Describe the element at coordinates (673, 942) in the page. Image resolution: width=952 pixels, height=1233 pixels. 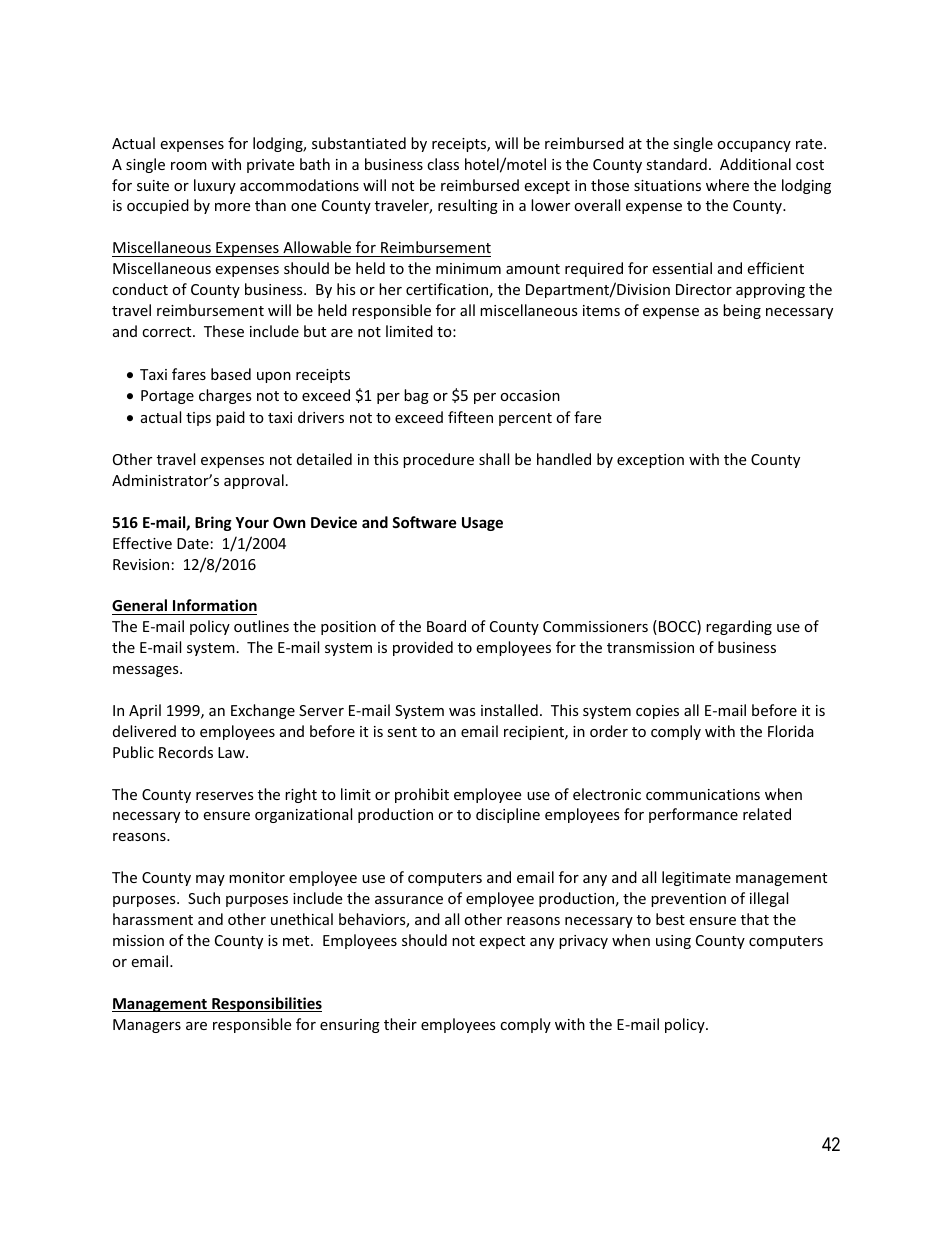
I see `using` at that location.
